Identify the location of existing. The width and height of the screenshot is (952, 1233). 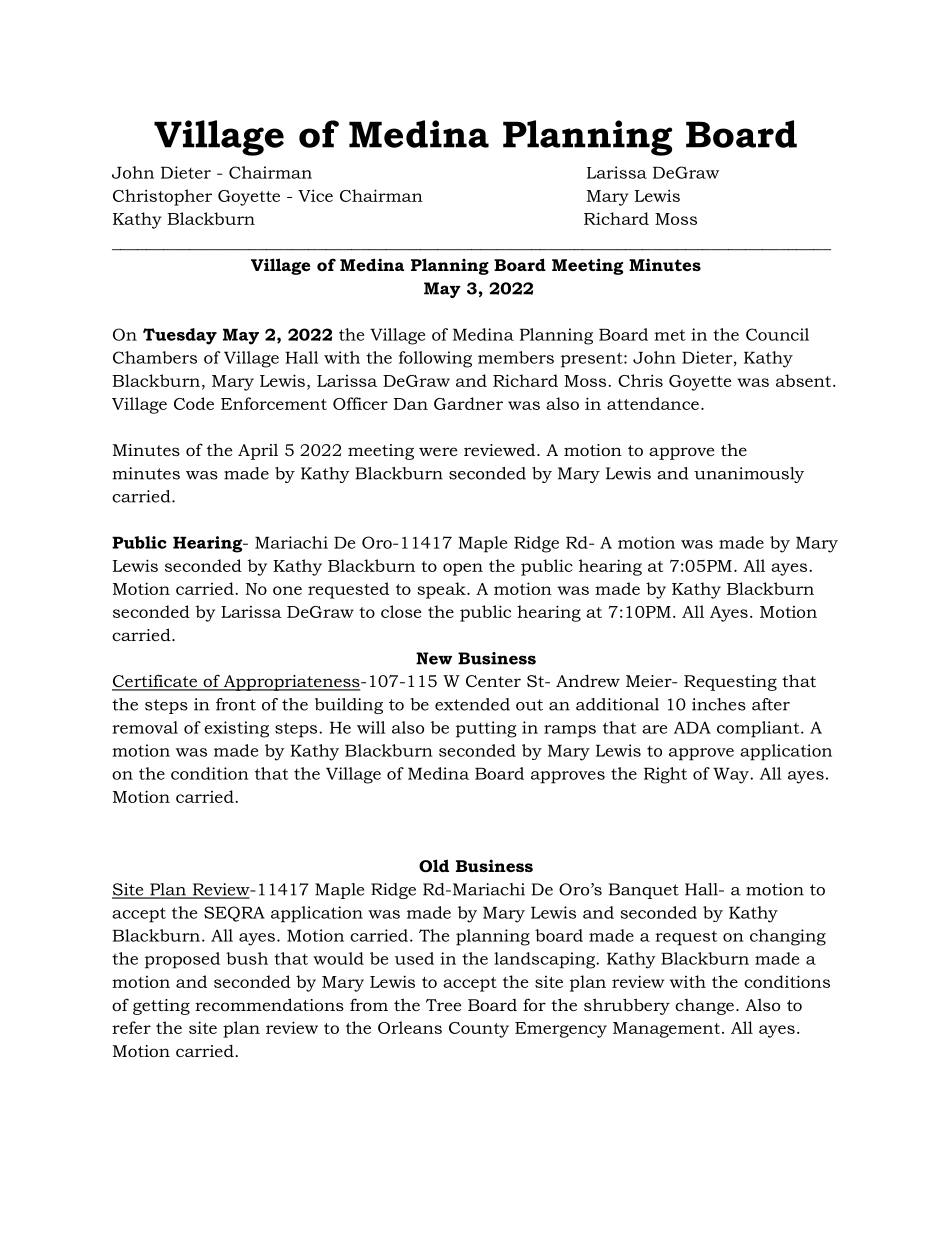
(236, 729).
